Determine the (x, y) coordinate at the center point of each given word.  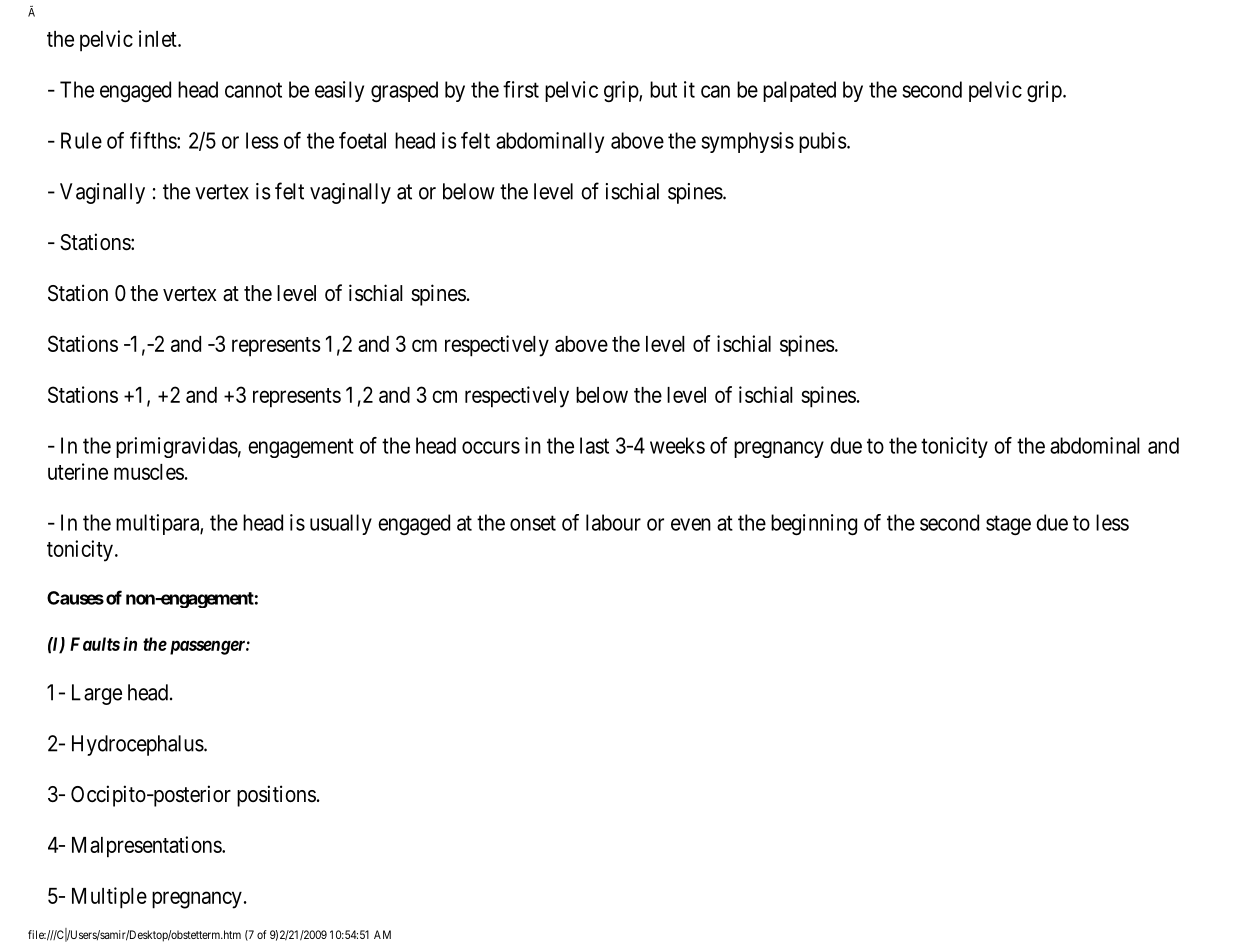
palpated (799, 91)
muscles (149, 472)
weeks (677, 445)
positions (276, 796)
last (594, 445)
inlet (159, 38)
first (521, 89)
